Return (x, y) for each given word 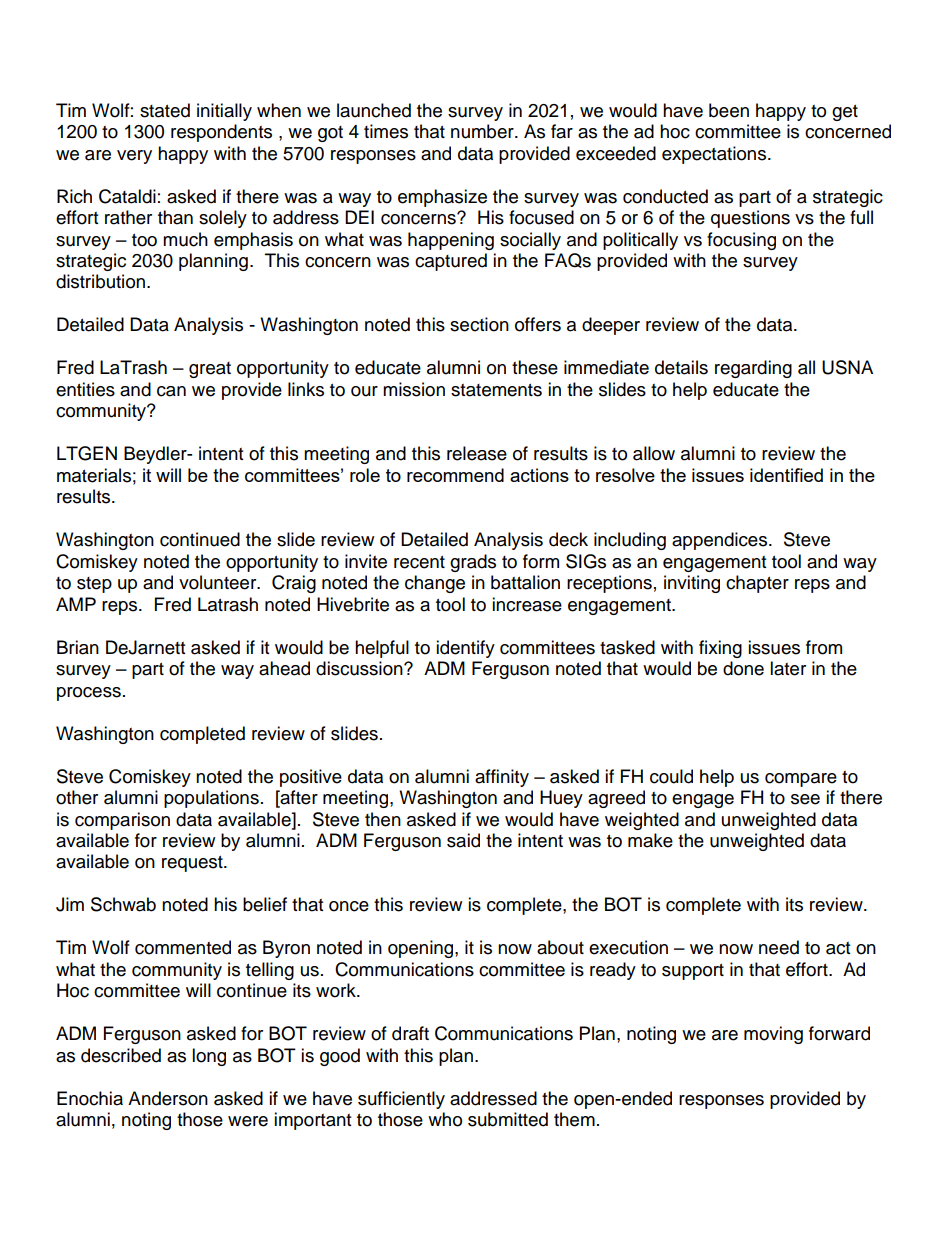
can (171, 391)
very (134, 157)
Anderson (168, 1098)
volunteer (219, 582)
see (805, 799)
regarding (753, 369)
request (193, 864)
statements (496, 390)
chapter (757, 584)
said (463, 840)
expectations (714, 155)
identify (465, 649)
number (483, 131)
